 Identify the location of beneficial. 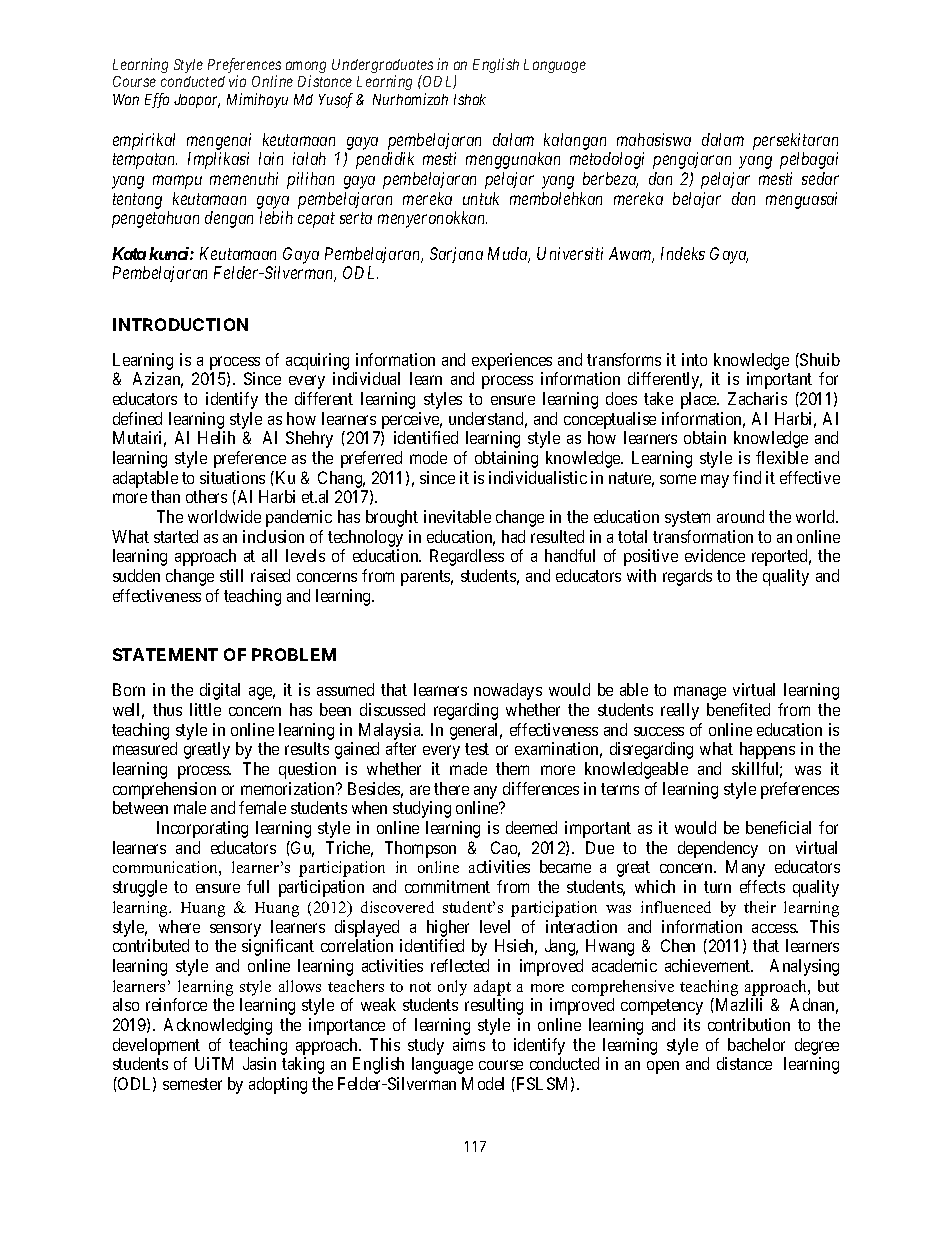
(778, 827).
